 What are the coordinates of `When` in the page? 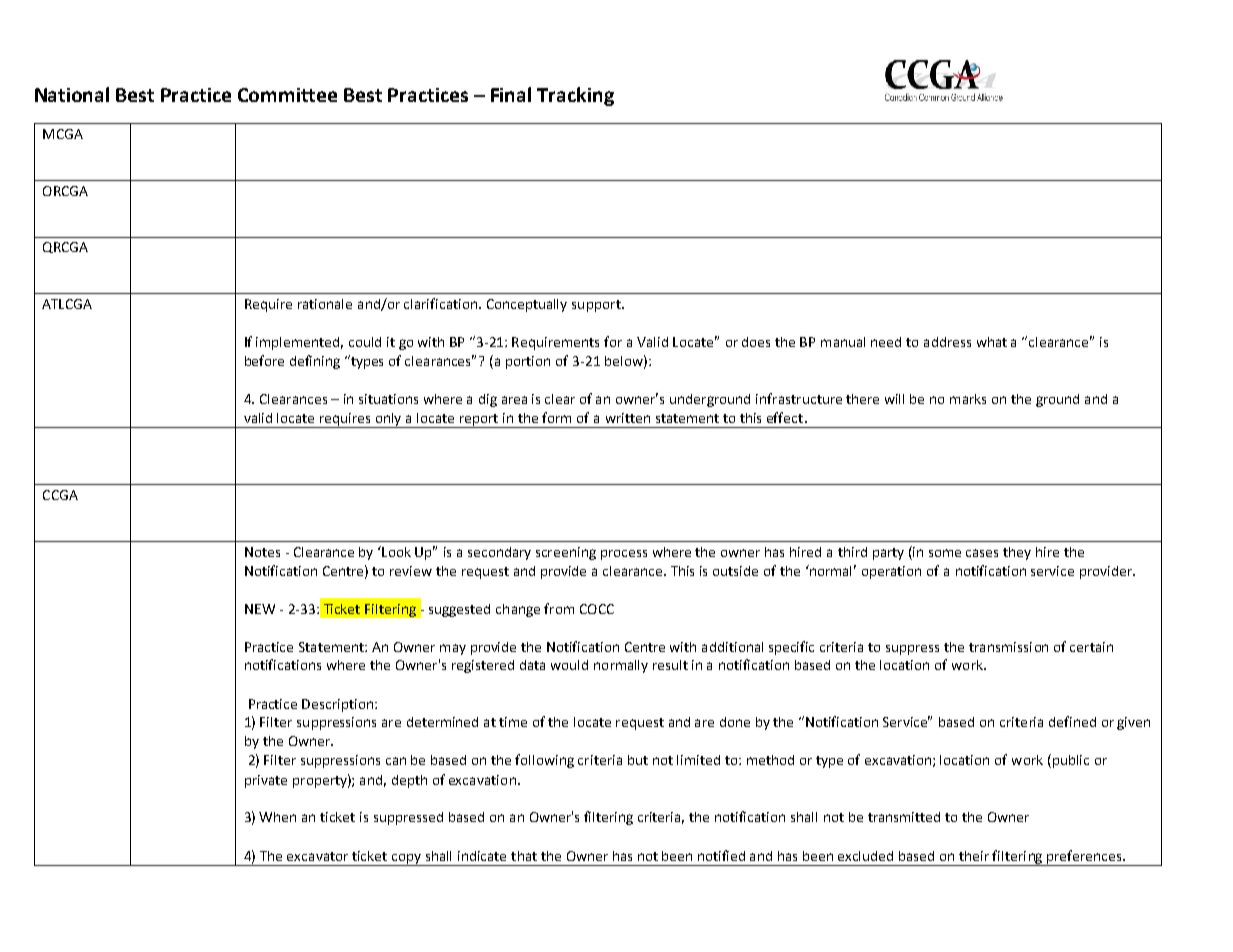 It's located at (277, 817).
